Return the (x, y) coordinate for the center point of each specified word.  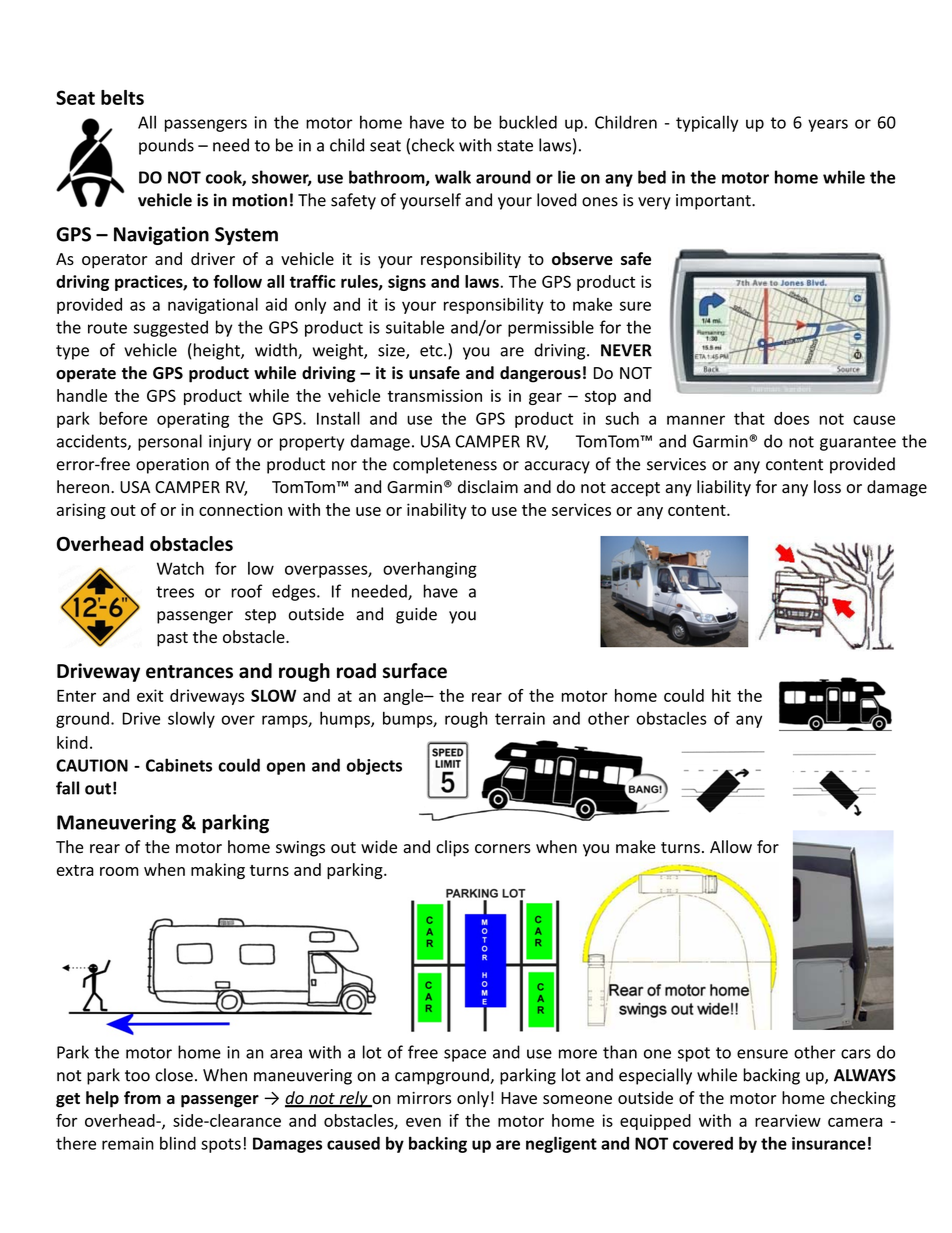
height (216, 351)
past (172, 639)
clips (452, 848)
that (749, 418)
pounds (166, 146)
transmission (435, 395)
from (142, 1097)
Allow (731, 847)
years (828, 125)
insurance (829, 1143)
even (423, 1122)
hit (721, 695)
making (218, 871)
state (515, 146)
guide (416, 615)
